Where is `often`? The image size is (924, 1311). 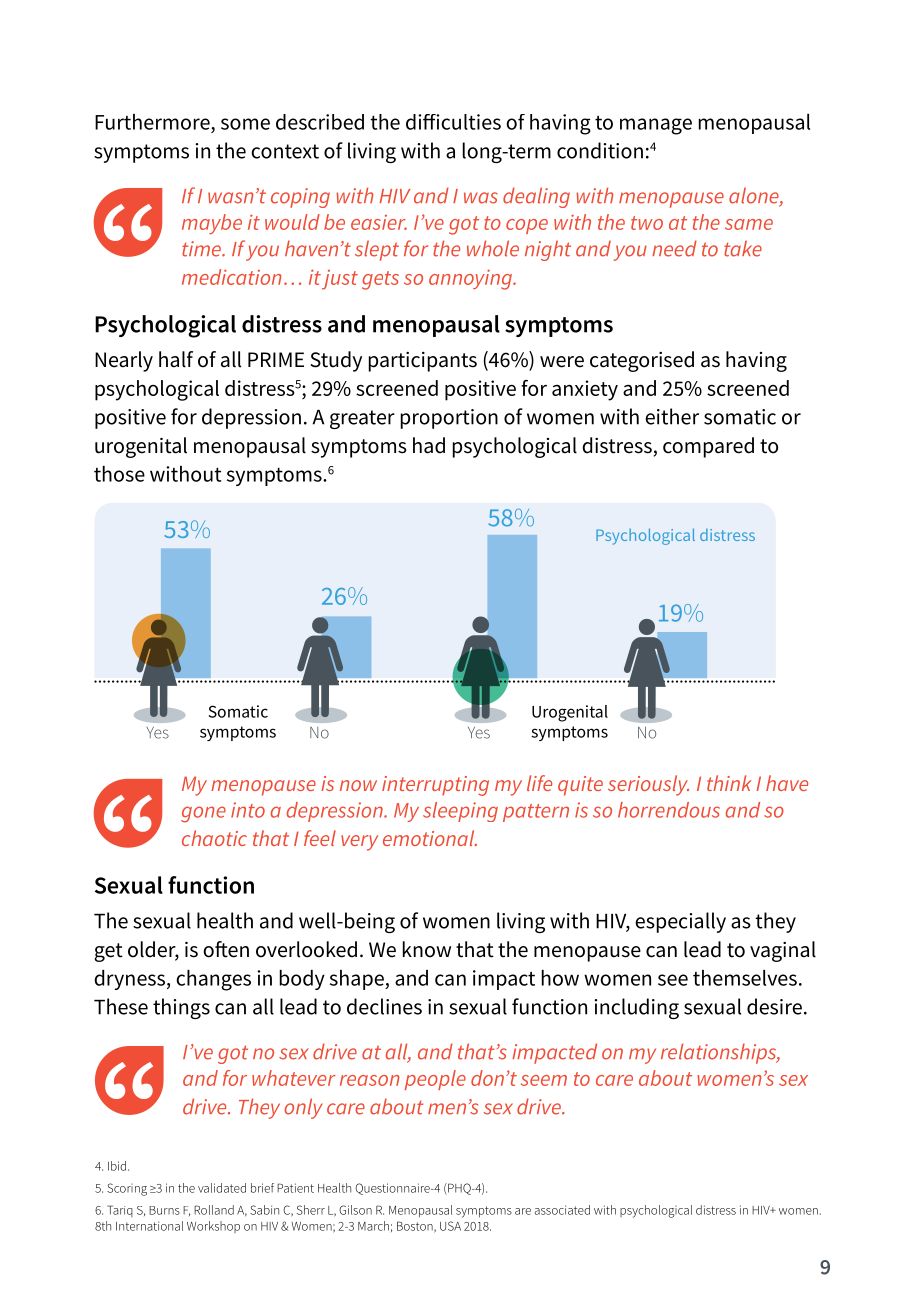 often is located at coordinates (226, 949).
